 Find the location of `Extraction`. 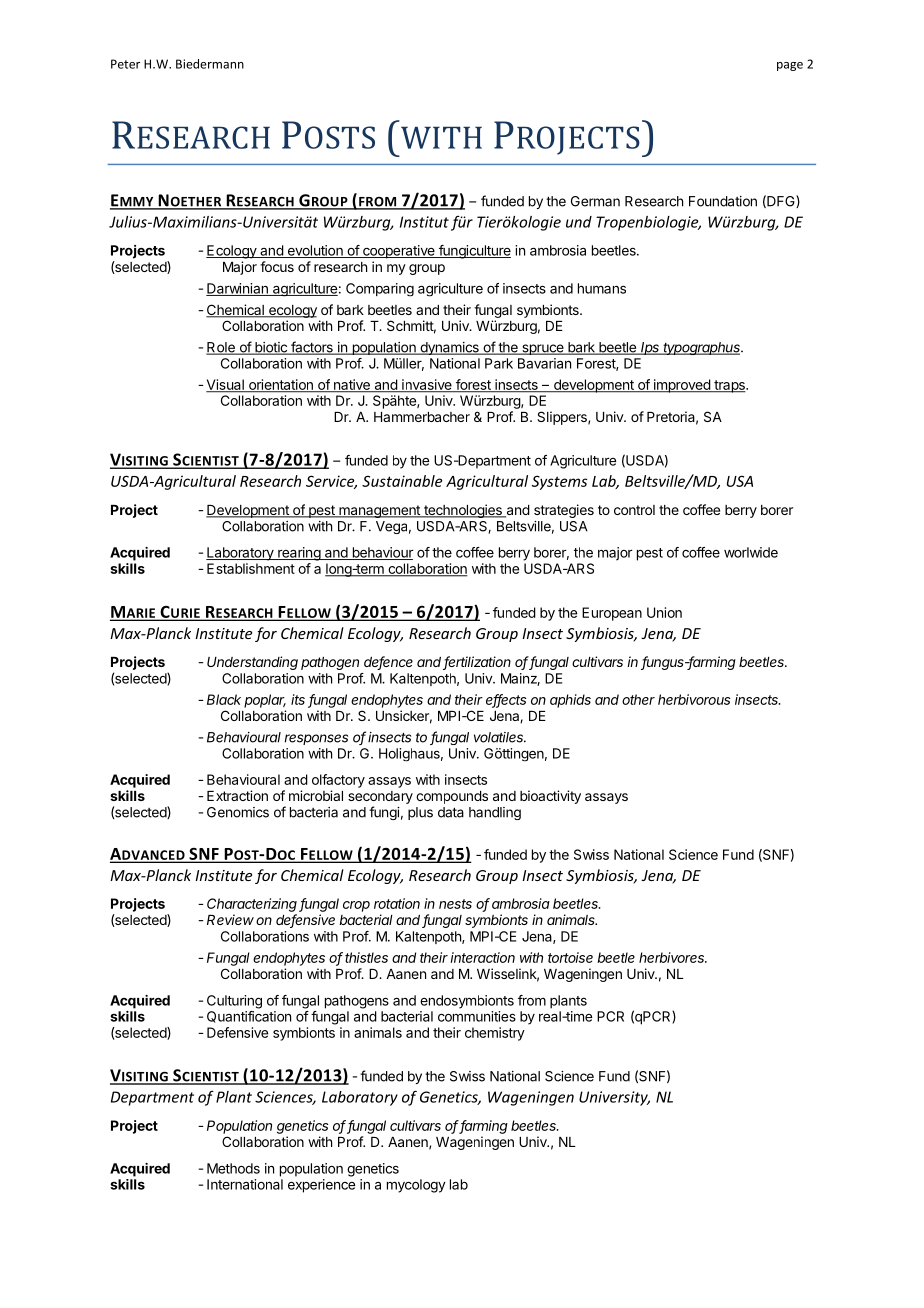

Extraction is located at coordinates (237, 795).
